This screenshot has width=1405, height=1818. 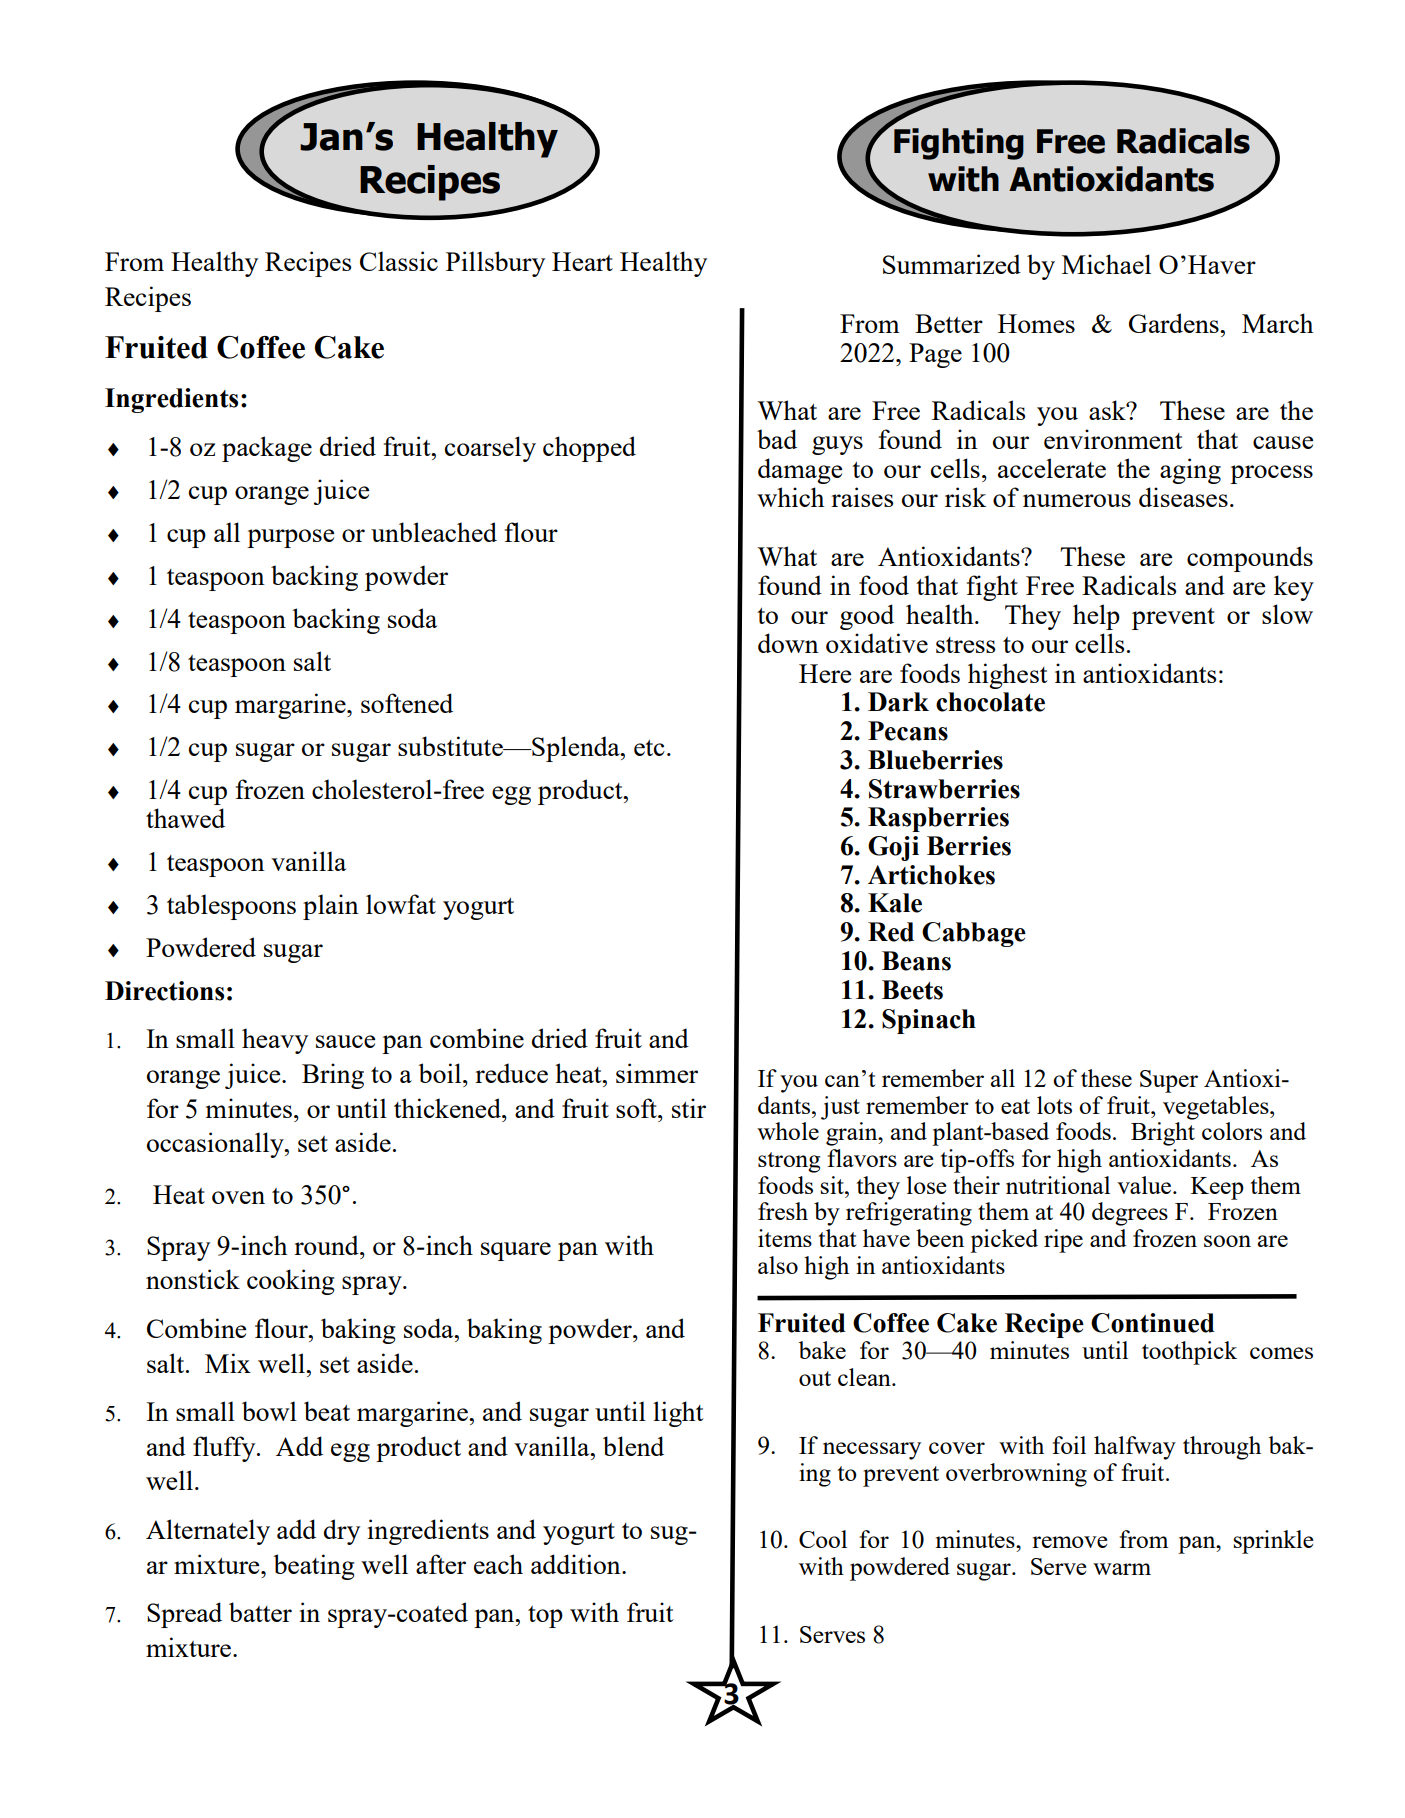 What do you see at coordinates (399, 261) in the screenshot?
I see `Classic` at bounding box center [399, 261].
